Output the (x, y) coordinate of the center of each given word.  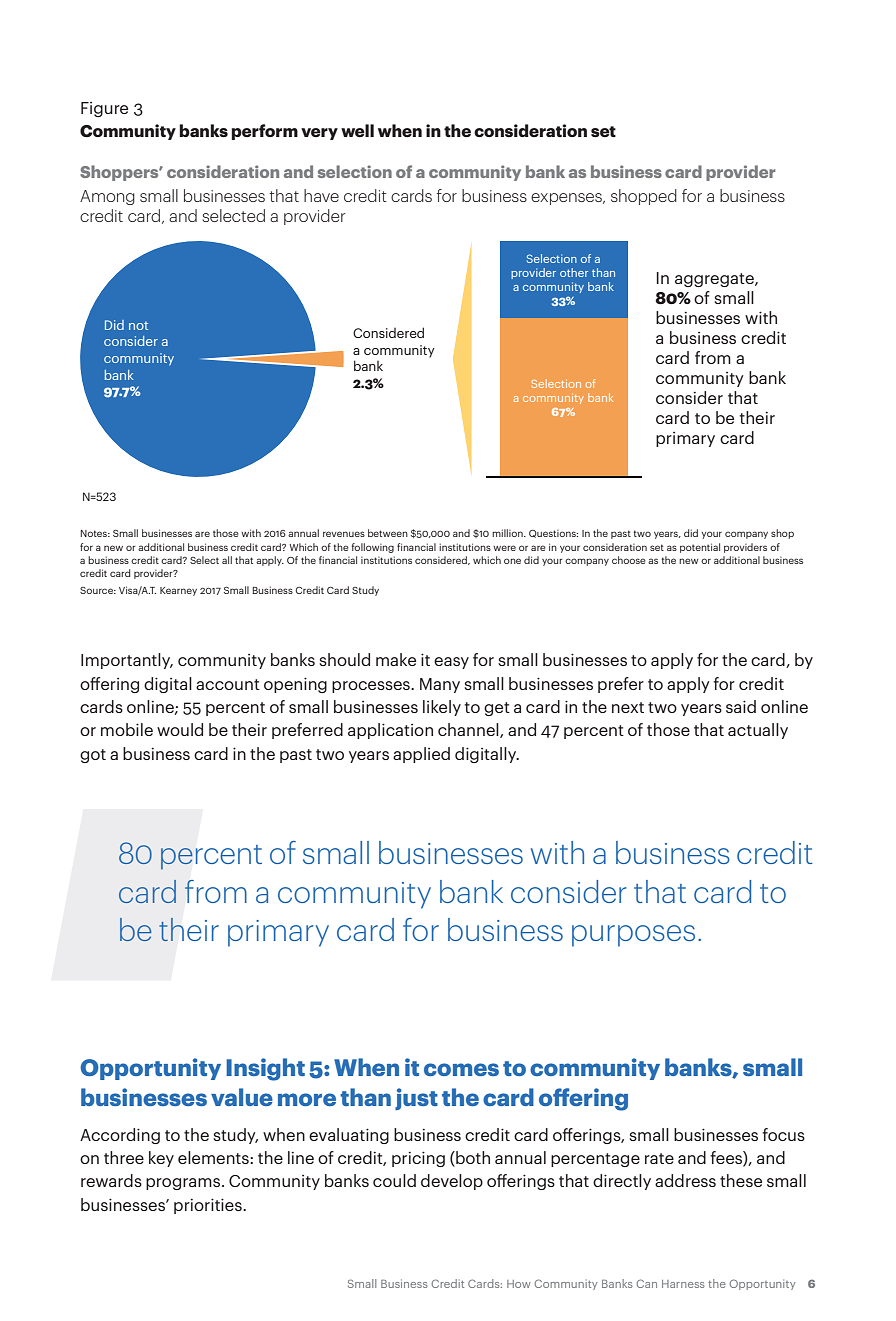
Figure (104, 109)
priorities (209, 1206)
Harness (683, 1284)
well (357, 130)
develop (452, 1182)
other (574, 272)
